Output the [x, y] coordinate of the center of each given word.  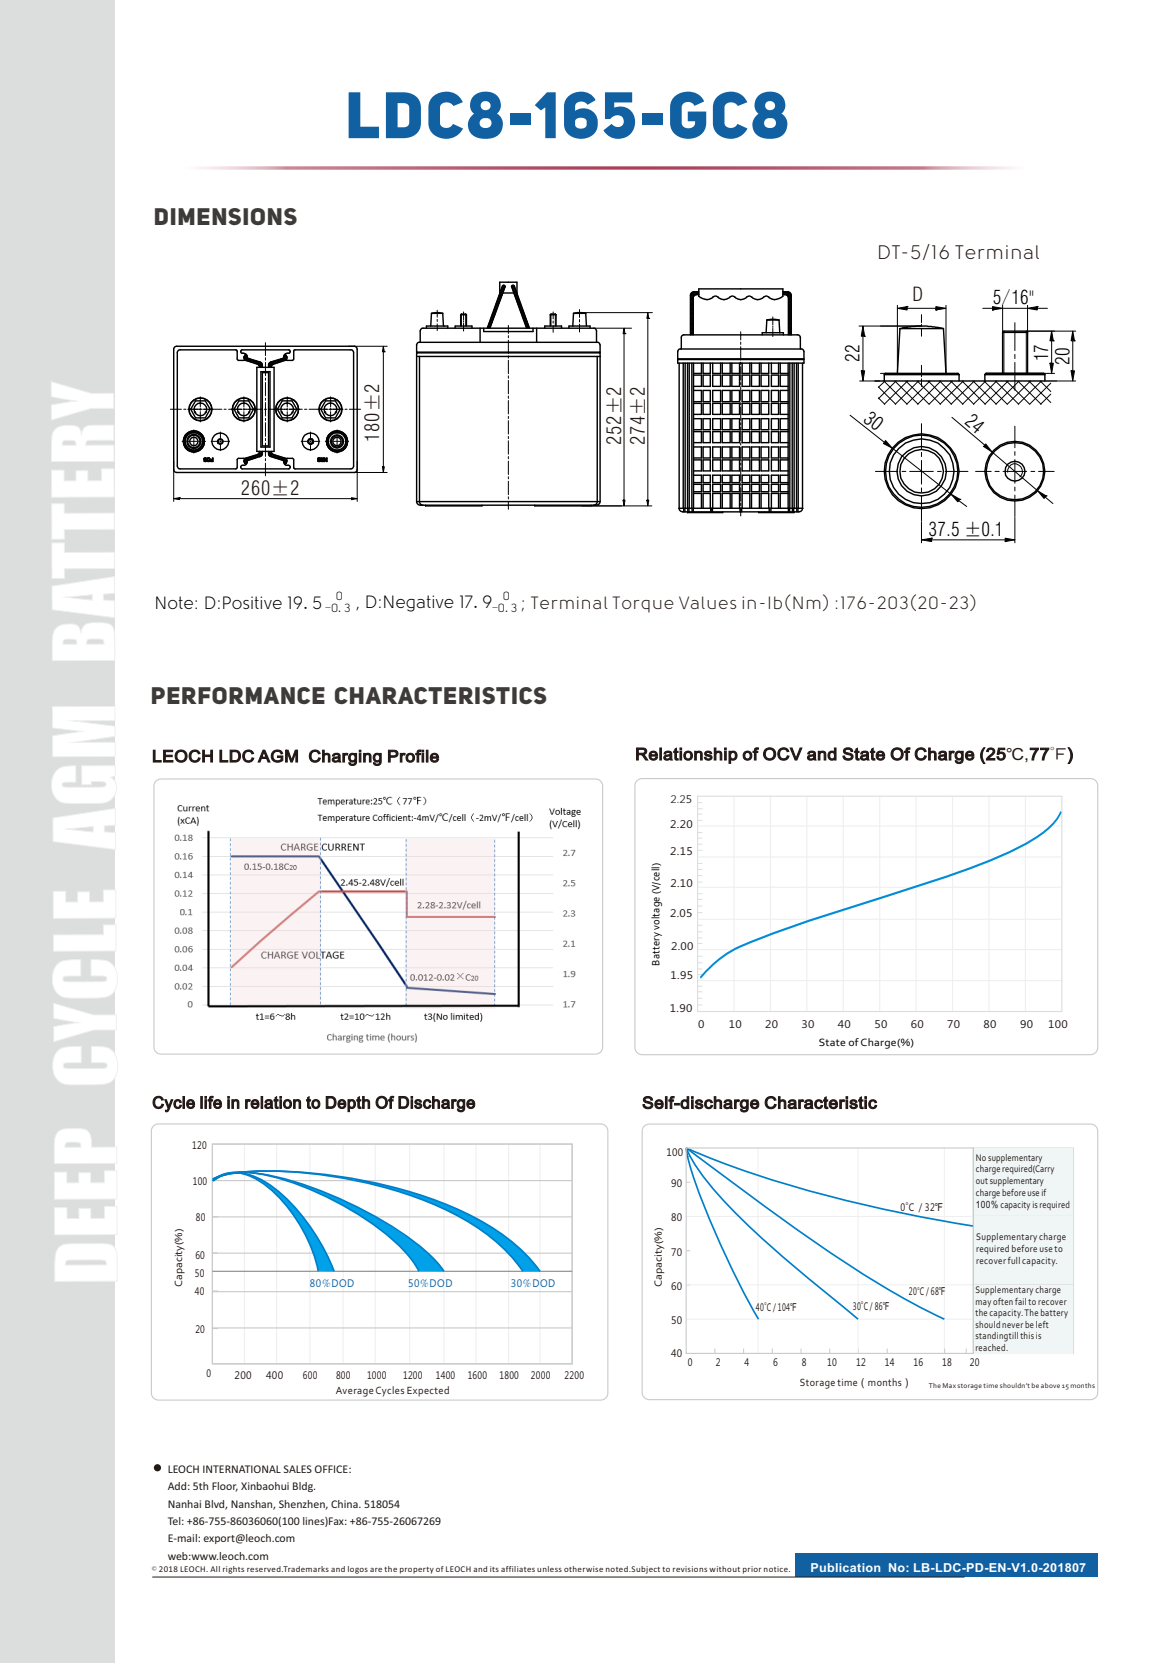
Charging [345, 757]
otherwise [583, 1569]
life [211, 1102]
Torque [643, 604]
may [983, 1303]
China [345, 1504]
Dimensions [226, 216]
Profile [413, 756]
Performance [238, 695]
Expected [428, 1391]
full [1014, 1260]
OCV [783, 754]
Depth [347, 1104]
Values [708, 602]
